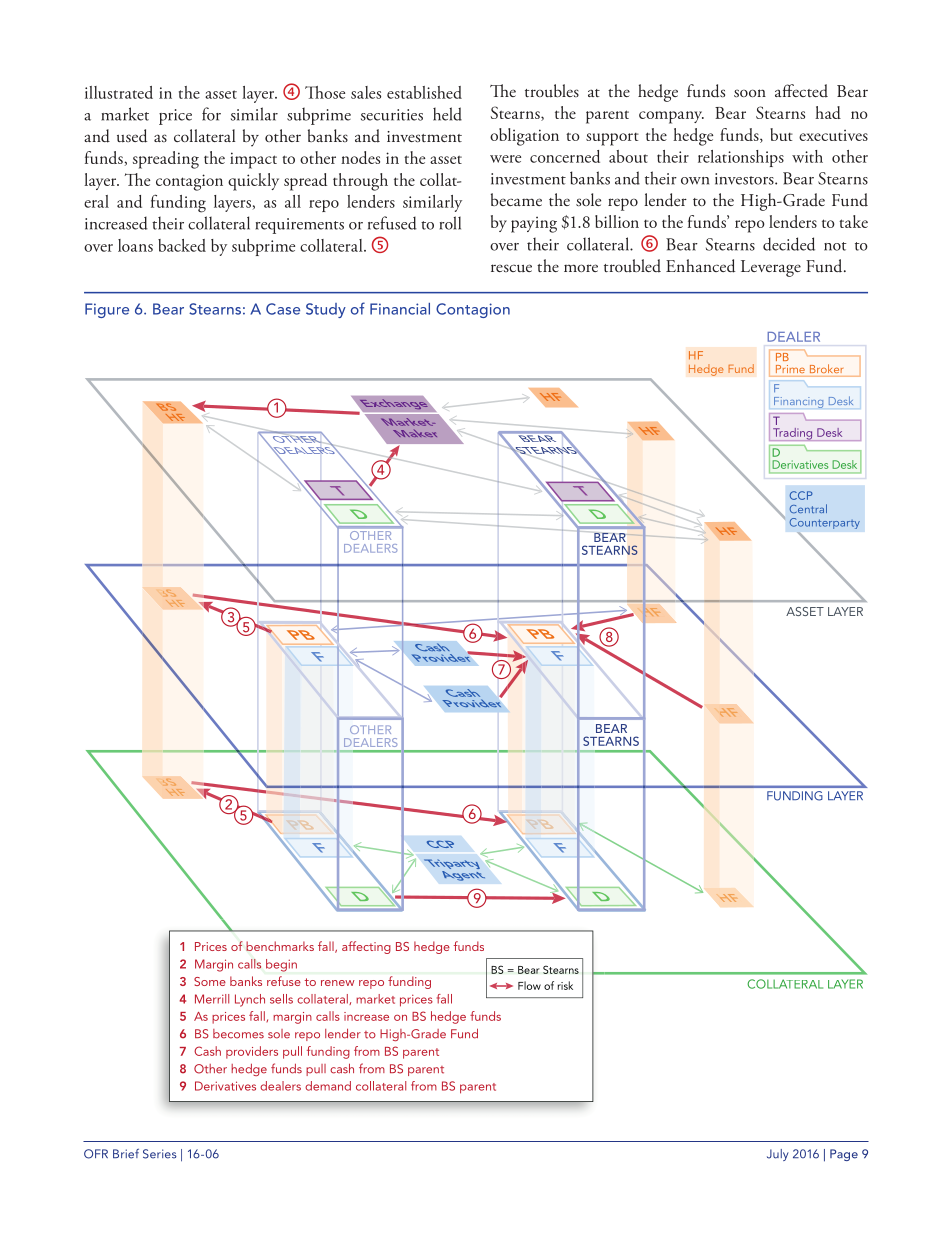 The width and height of the document is (952, 1233). I want to click on but, so click(781, 134).
